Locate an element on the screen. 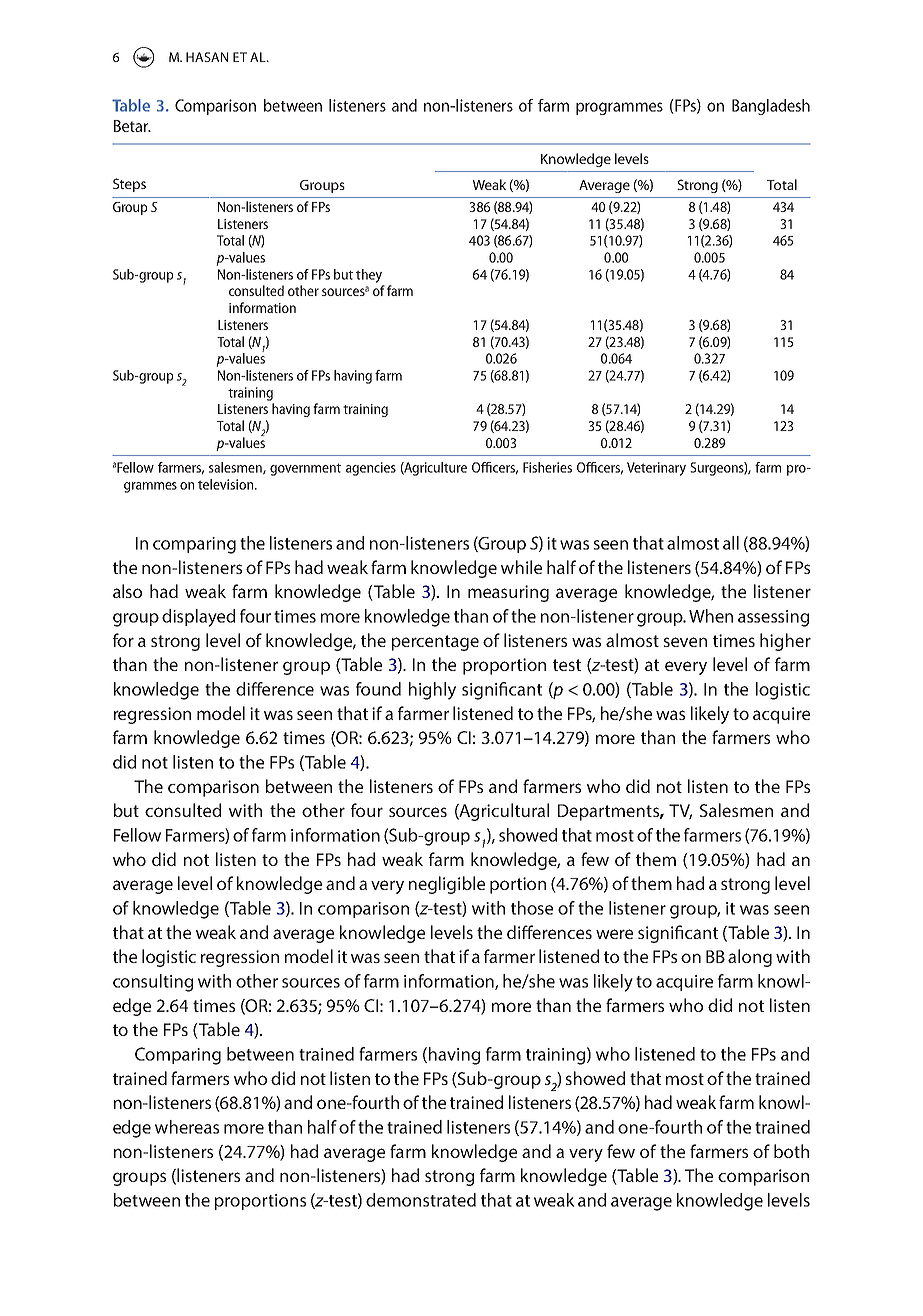  percentage is located at coordinates (435, 643).
